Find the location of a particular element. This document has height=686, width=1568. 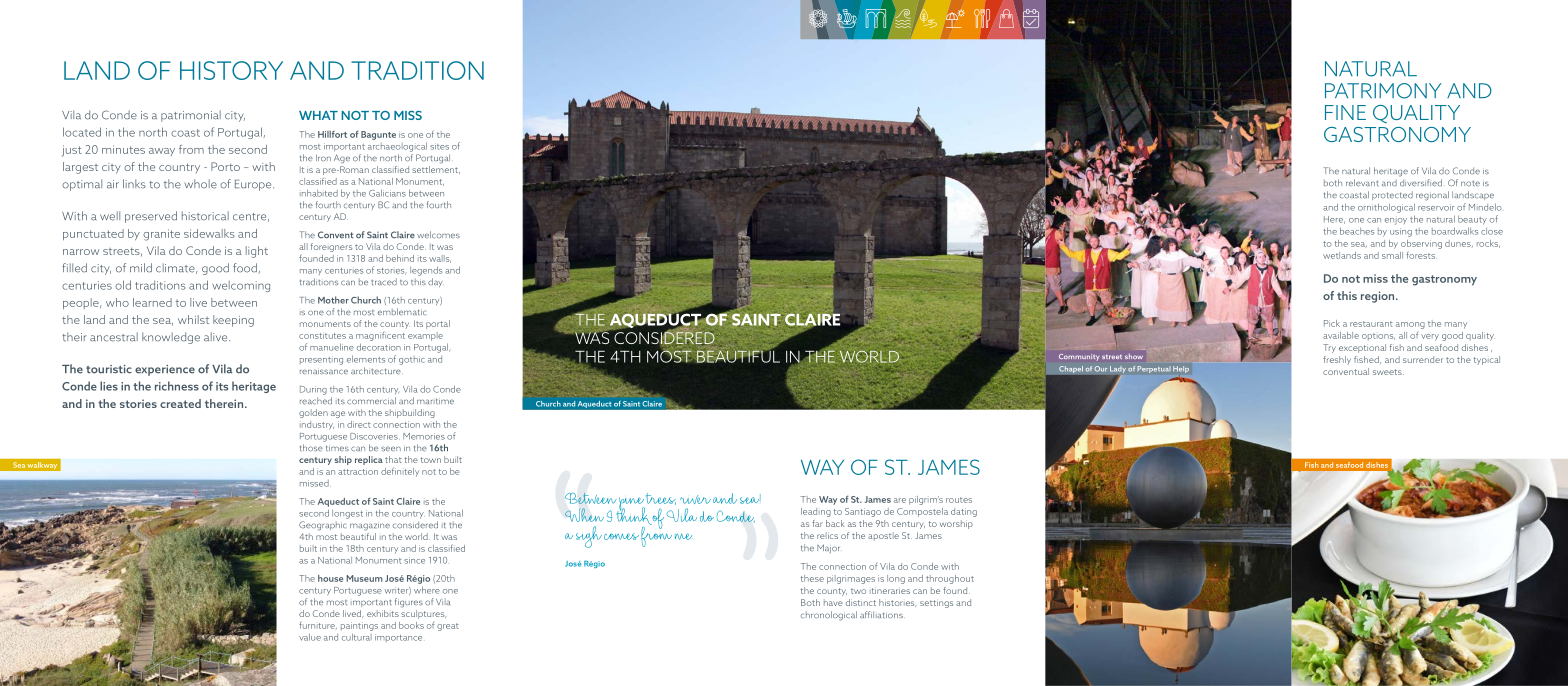

small is located at coordinates (1392, 255).
